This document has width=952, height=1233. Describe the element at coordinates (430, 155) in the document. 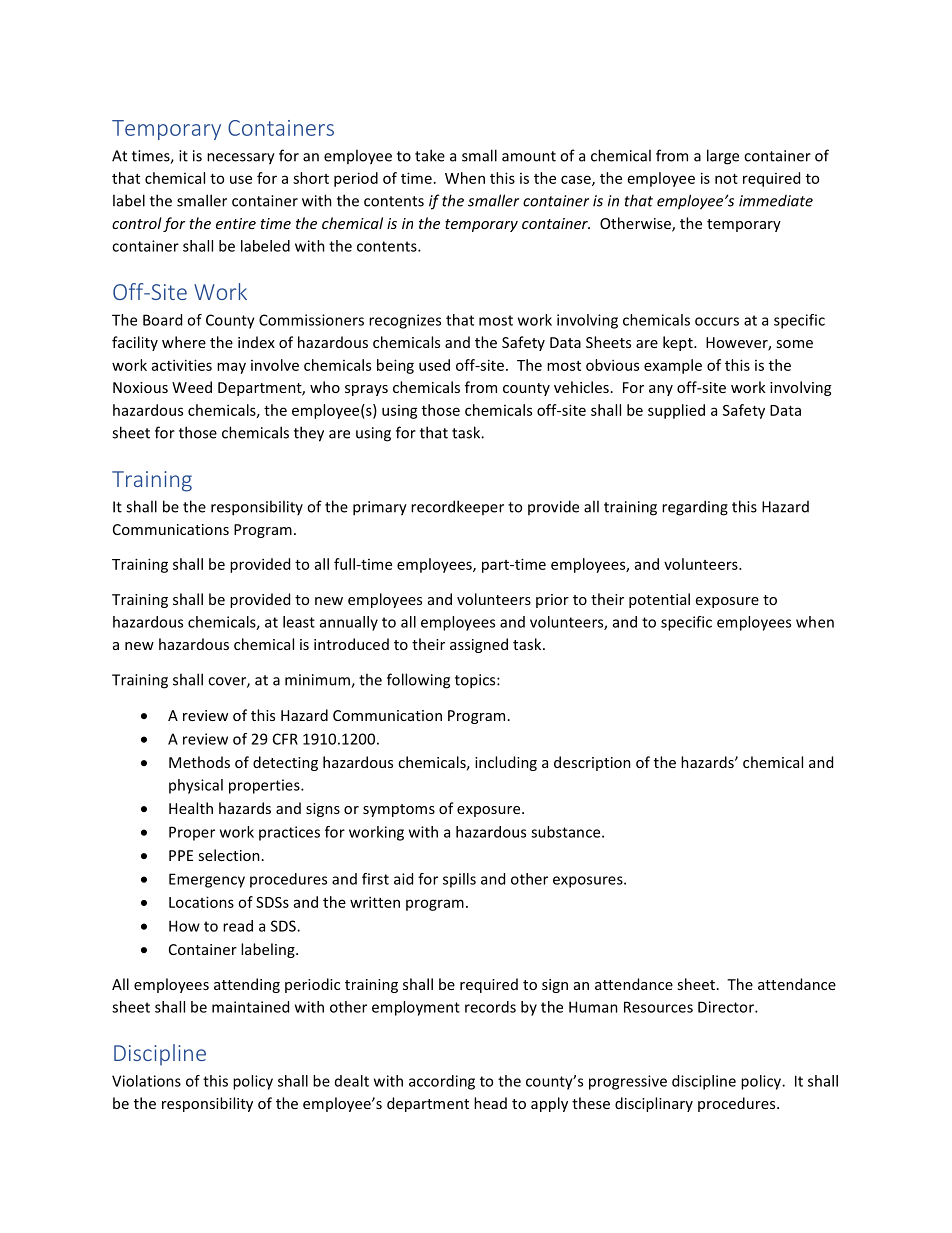

I see `take` at that location.
